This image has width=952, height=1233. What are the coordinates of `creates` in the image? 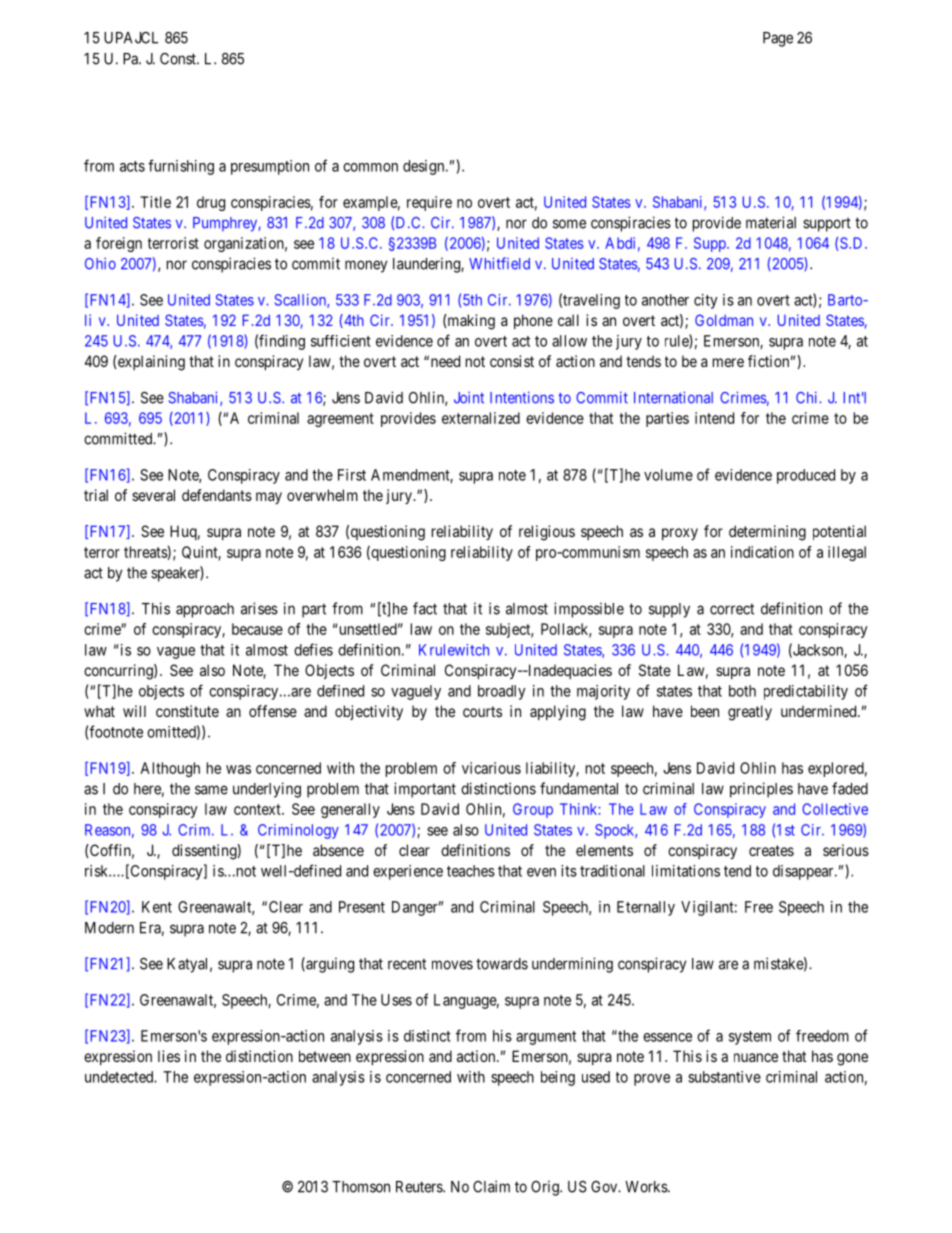 It's located at (771, 850).
